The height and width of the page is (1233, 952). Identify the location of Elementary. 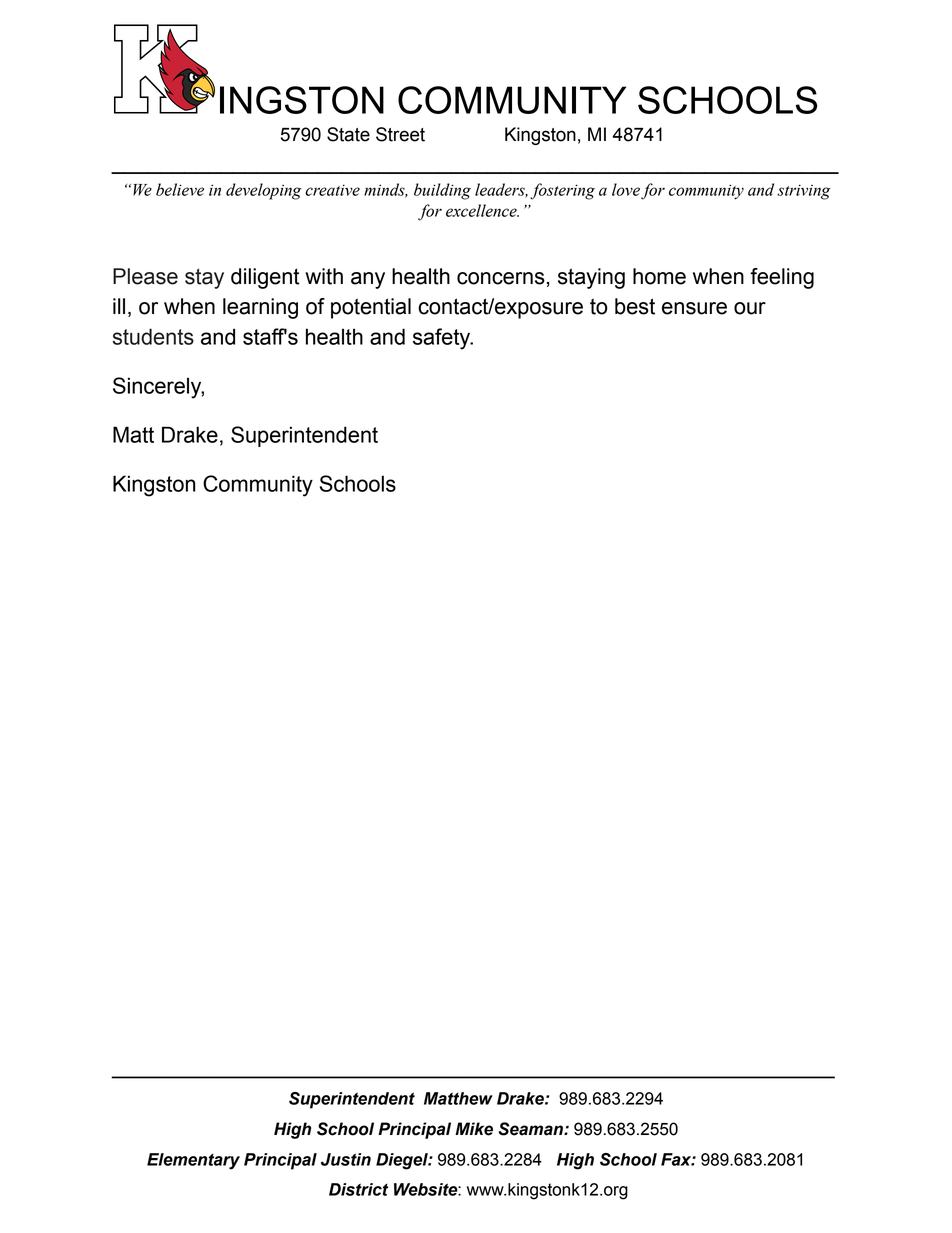
(193, 1161).
